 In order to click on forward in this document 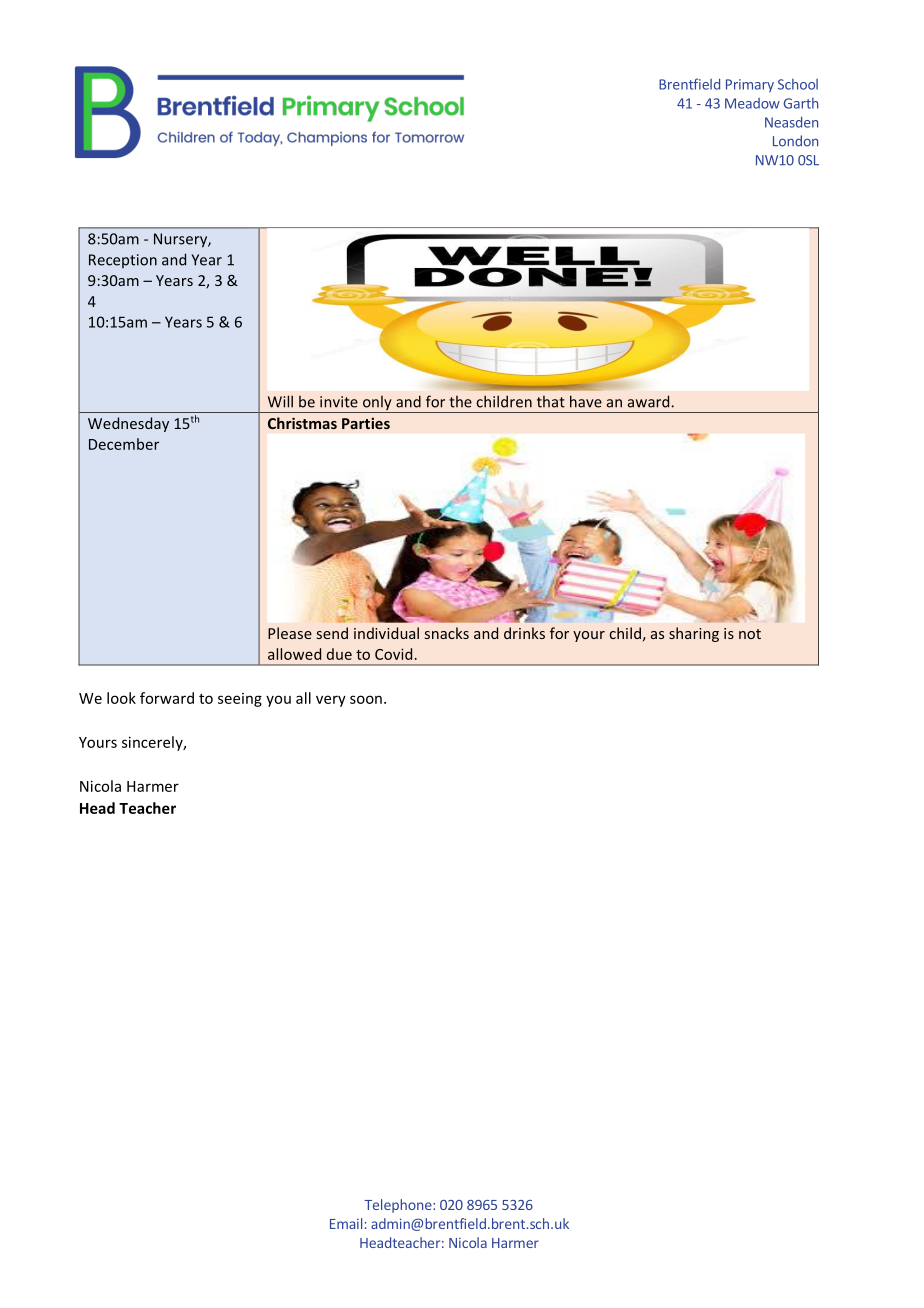, I will do `click(167, 698)`.
